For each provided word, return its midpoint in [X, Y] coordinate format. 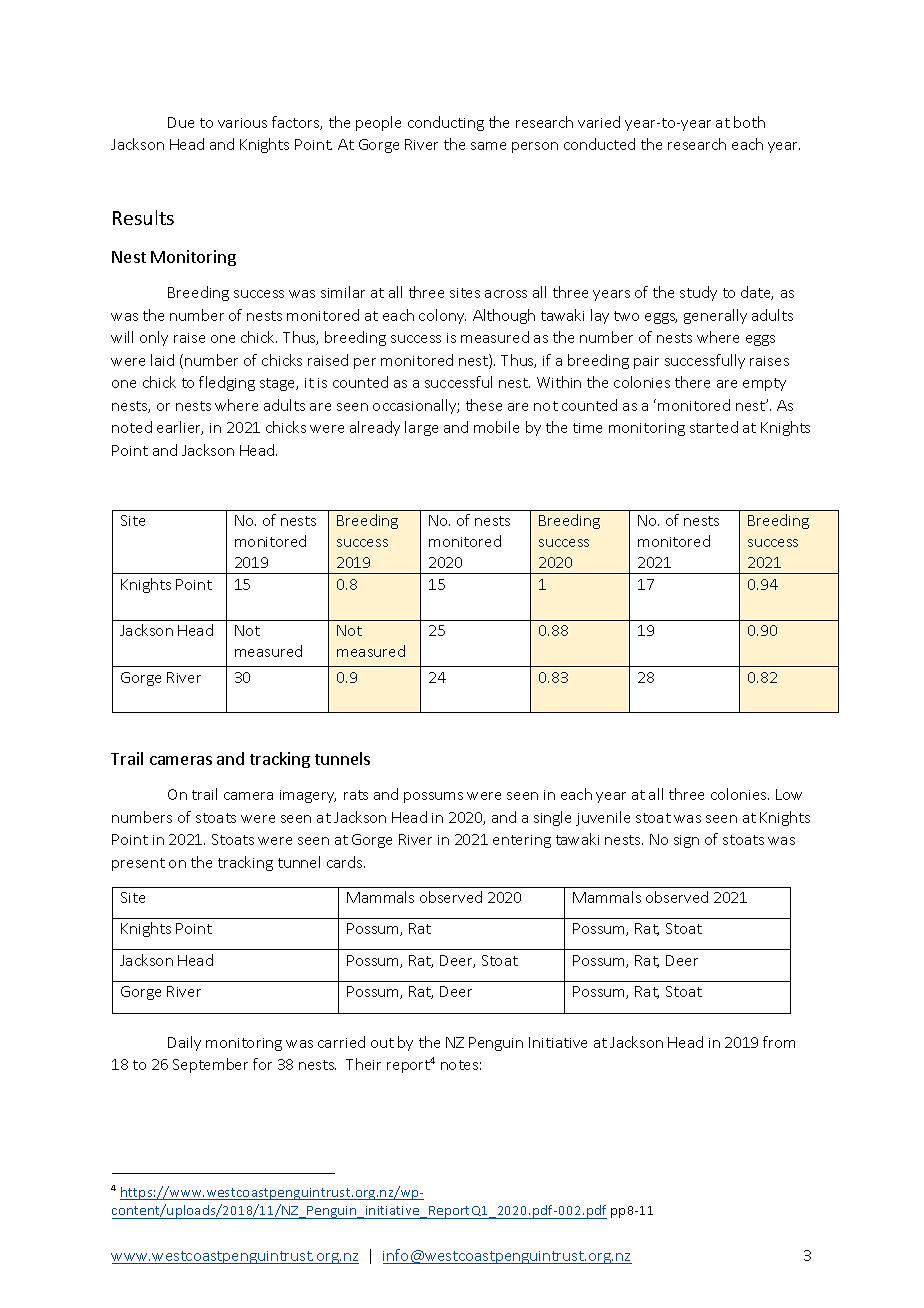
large [421, 428]
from [779, 1042]
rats [356, 795]
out [382, 1043]
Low [789, 794]
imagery [308, 796]
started [714, 427]
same [488, 146]
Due [181, 122]
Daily [184, 1043]
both [749, 122]
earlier [180, 428]
